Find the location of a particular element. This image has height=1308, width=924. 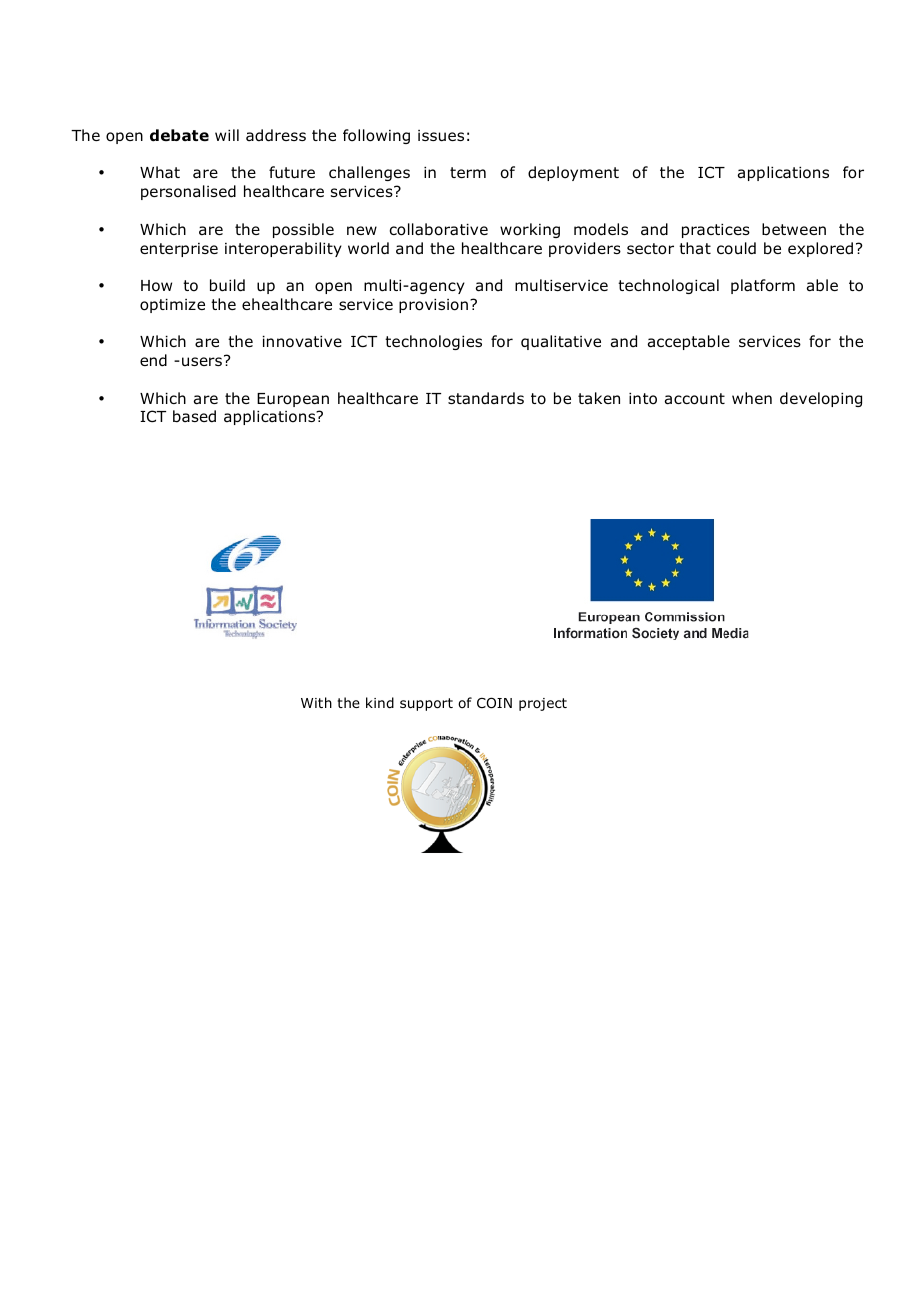

With is located at coordinates (316, 702).
